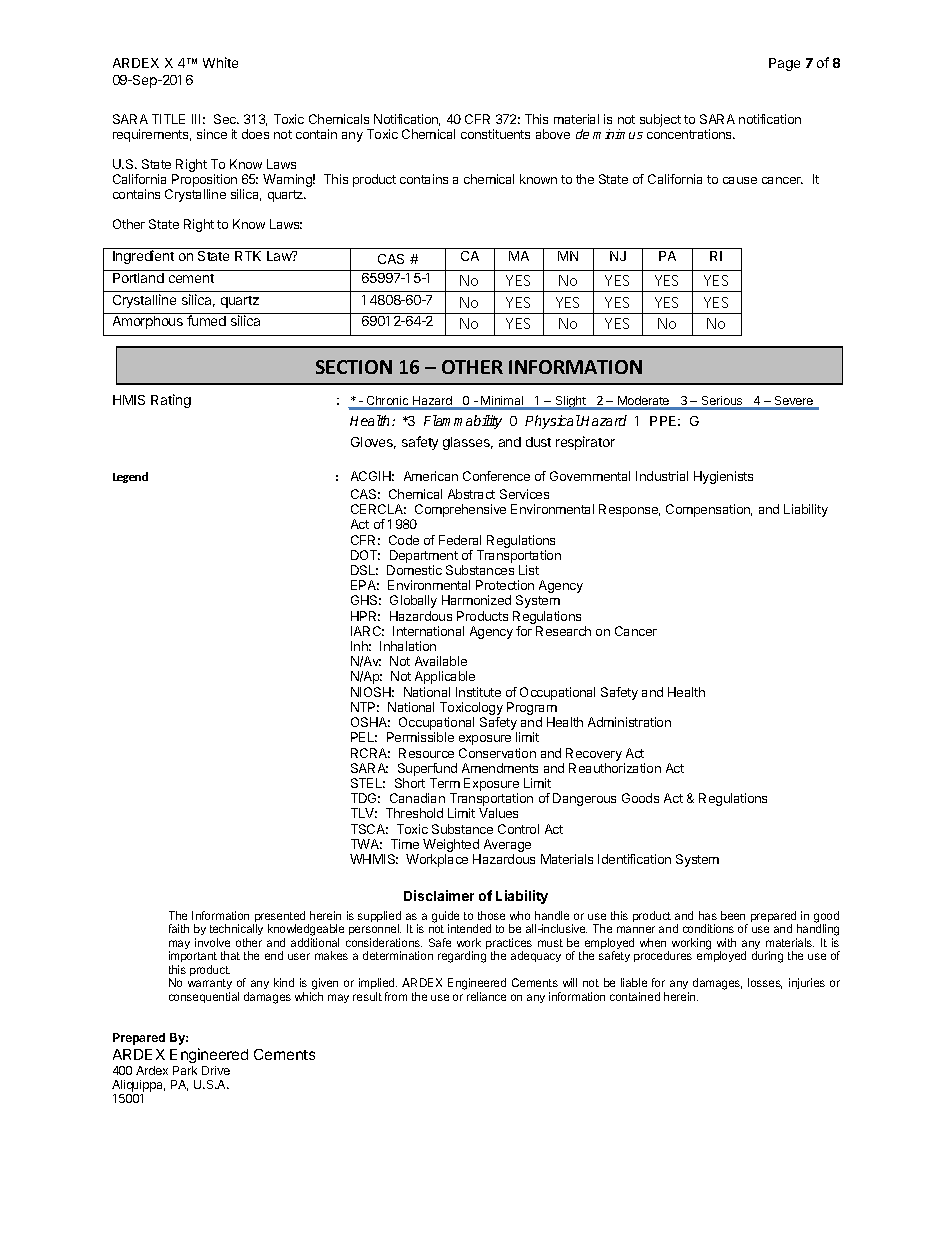 This image has width=952, height=1233. What do you see at coordinates (495, 134) in the image?
I see `constituents` at bounding box center [495, 134].
